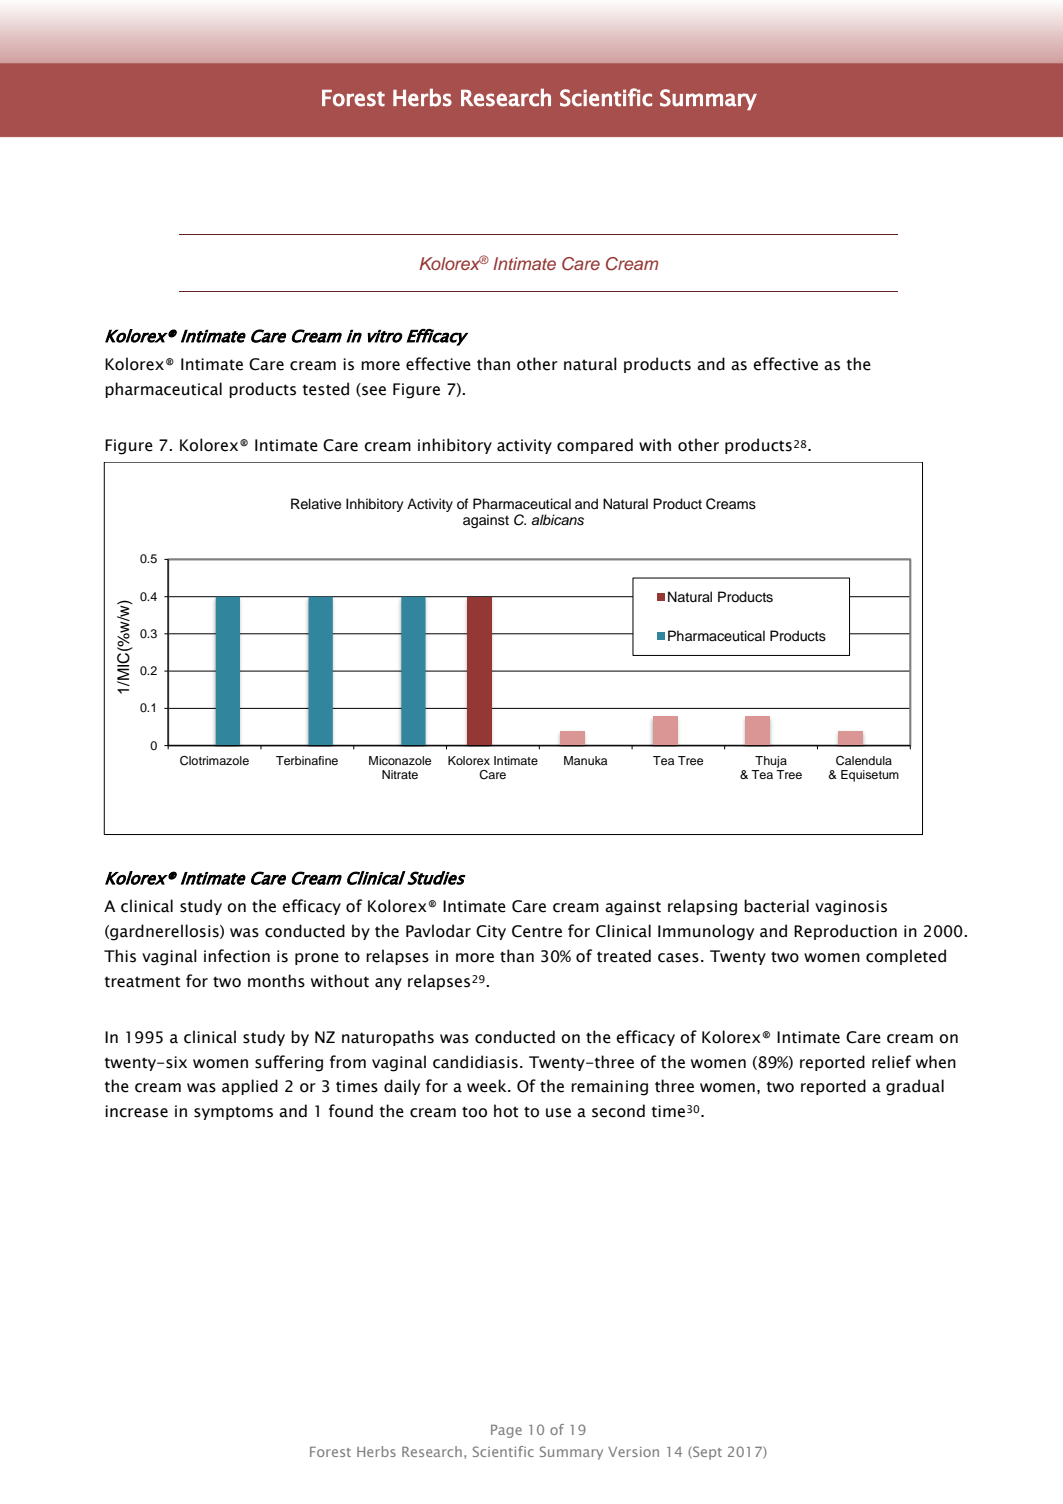  What do you see at coordinates (633, 1452) in the screenshot?
I see `Version` at bounding box center [633, 1452].
